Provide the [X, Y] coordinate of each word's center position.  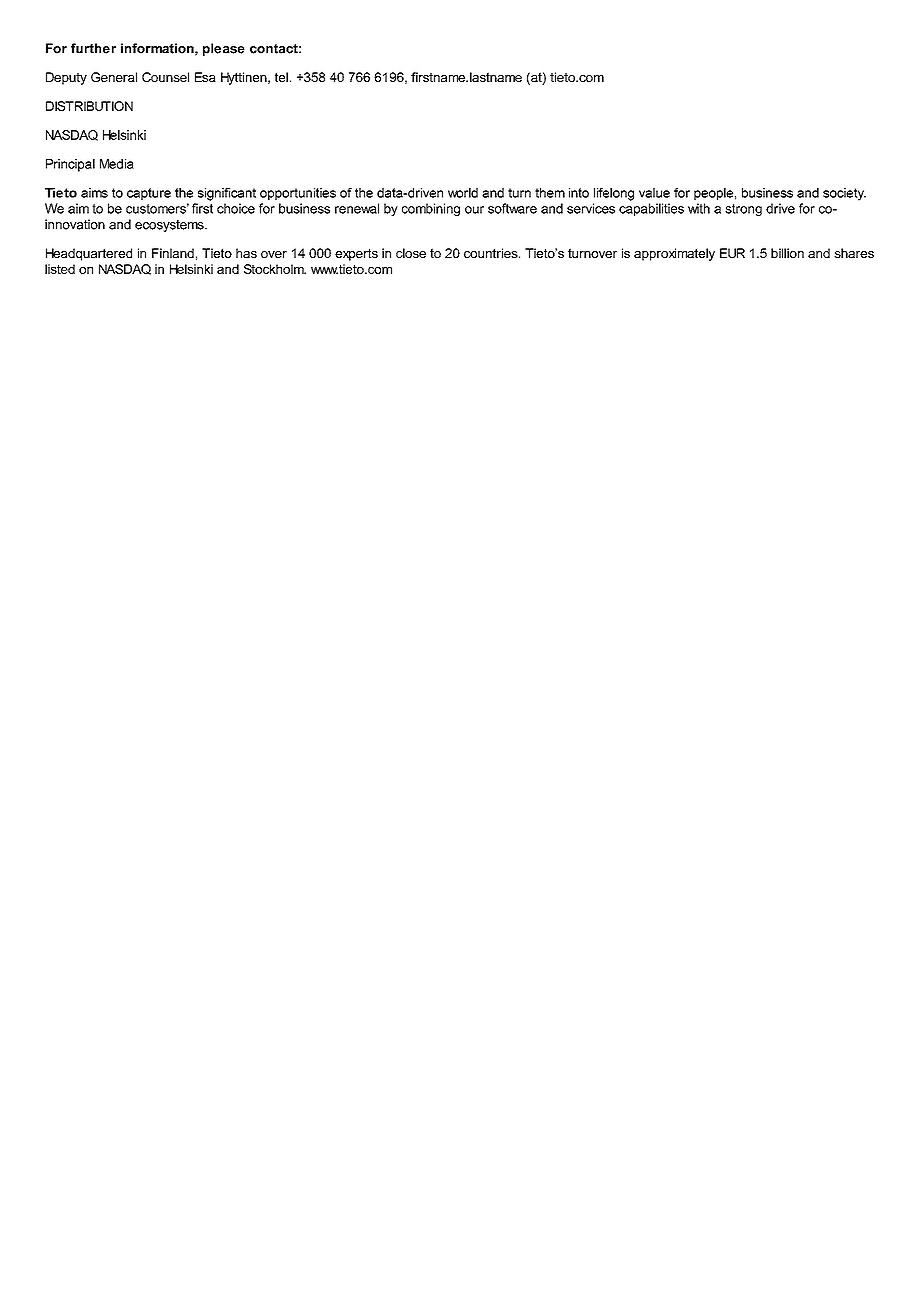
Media [117, 164]
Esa [205, 77]
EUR [732, 253]
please [224, 49]
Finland [173, 253]
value [654, 193]
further [93, 48]
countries [492, 253]
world [463, 193]
